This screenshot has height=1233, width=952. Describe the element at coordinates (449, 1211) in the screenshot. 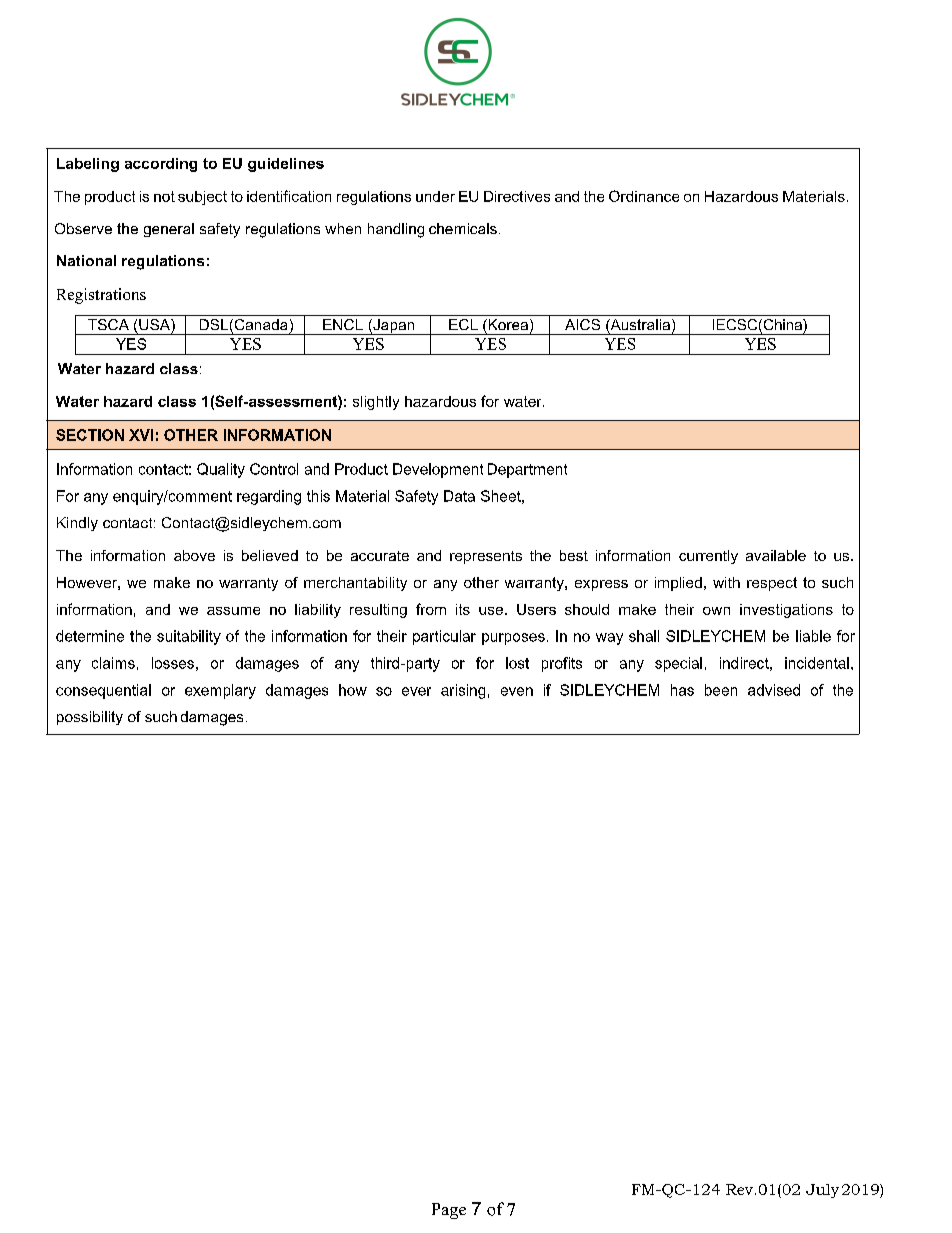

I see `Page` at that location.
